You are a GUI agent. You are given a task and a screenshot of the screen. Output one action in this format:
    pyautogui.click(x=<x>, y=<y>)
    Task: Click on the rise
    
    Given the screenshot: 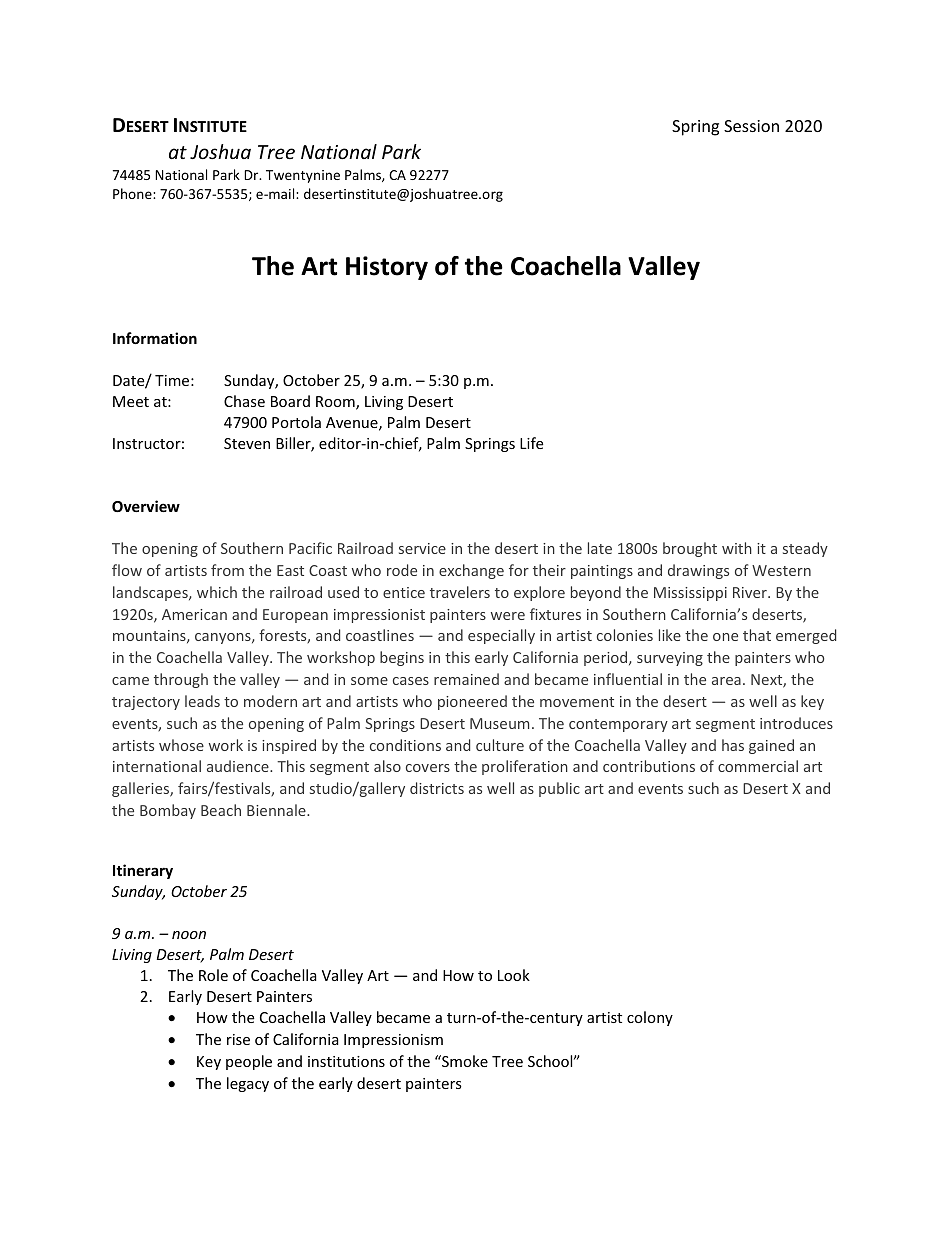 What is the action you would take?
    pyautogui.click(x=238, y=1039)
